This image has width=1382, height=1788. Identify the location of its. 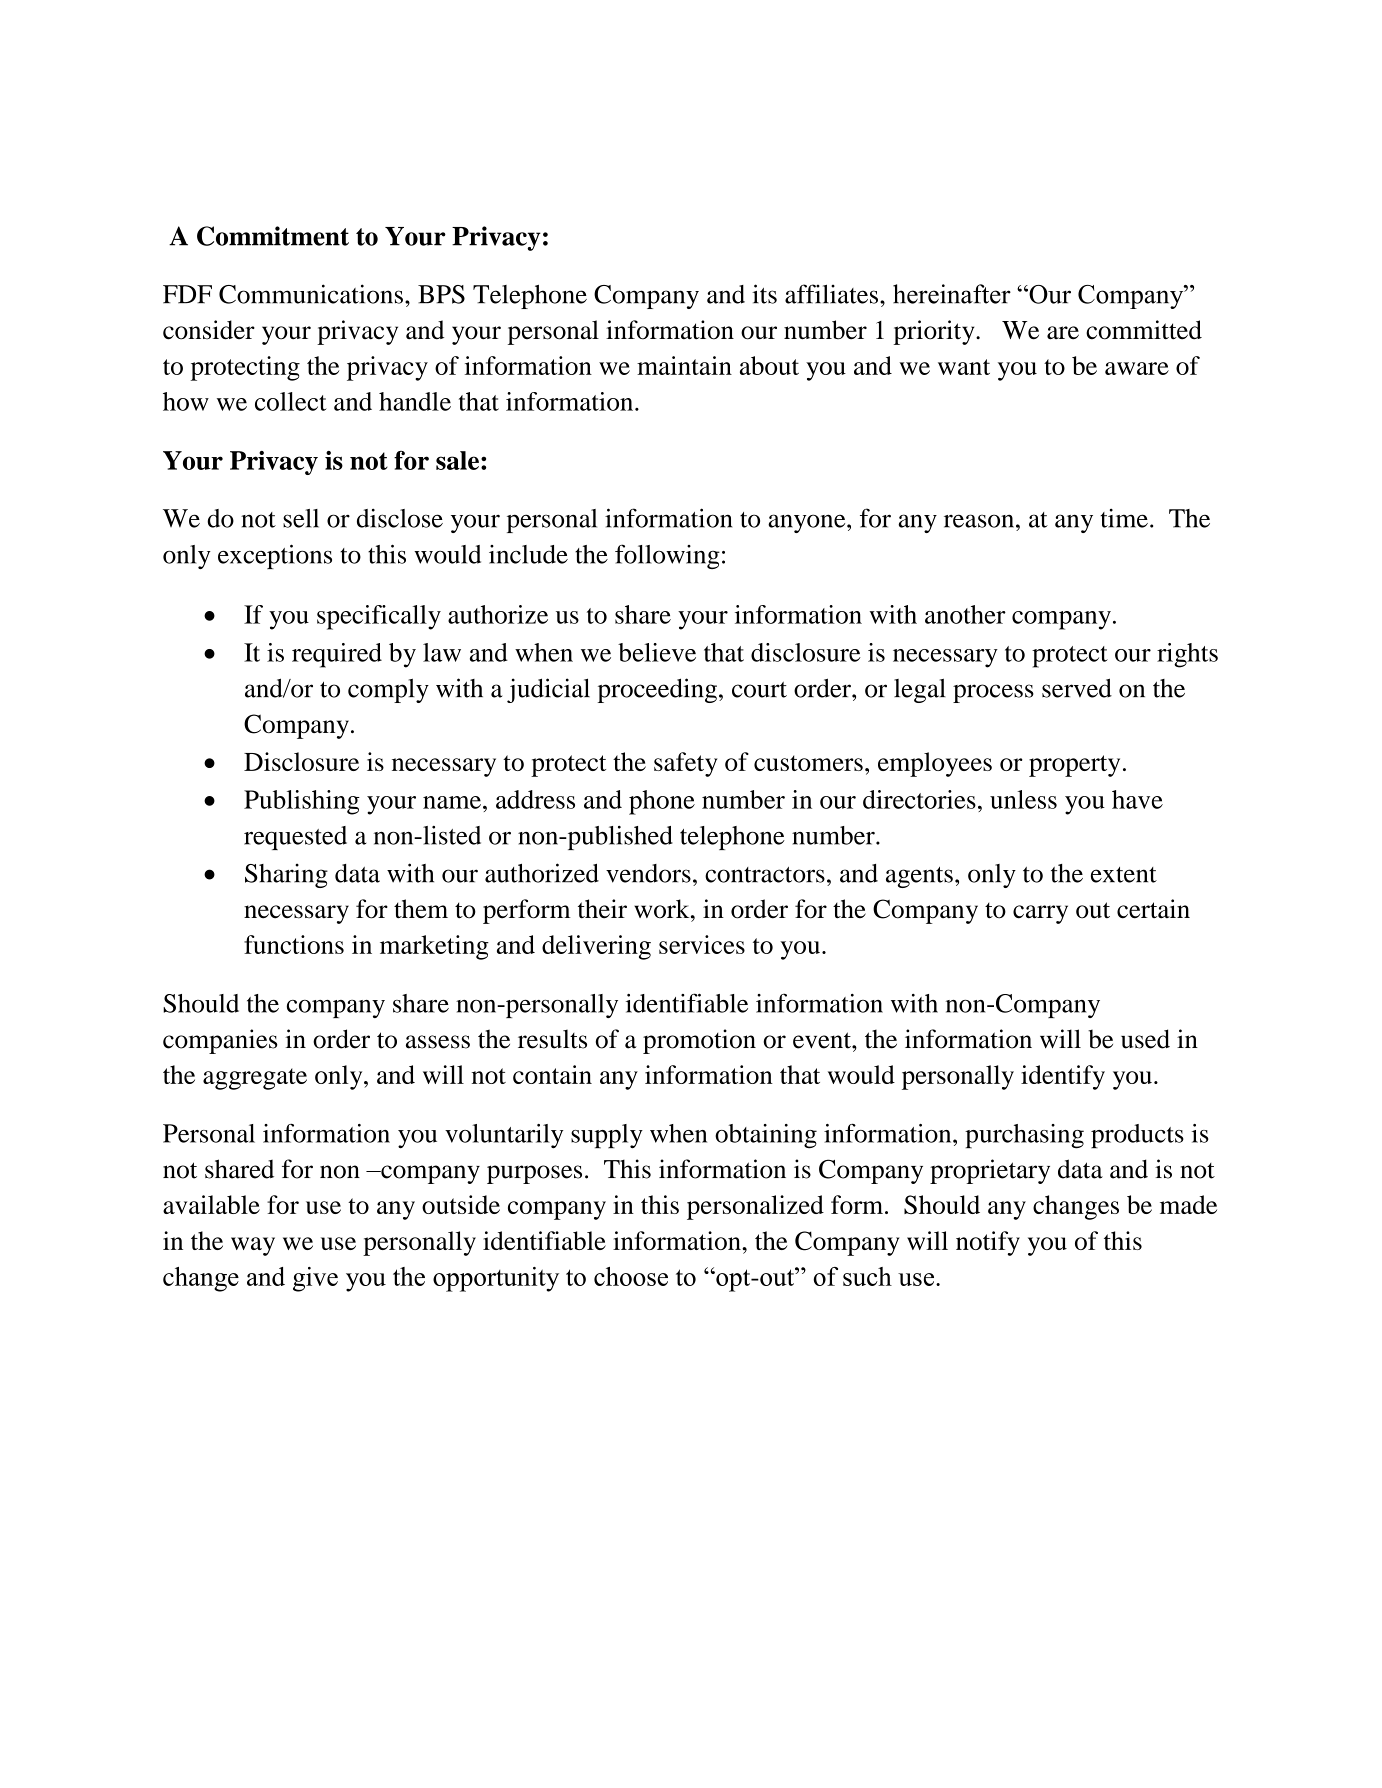
(764, 294).
